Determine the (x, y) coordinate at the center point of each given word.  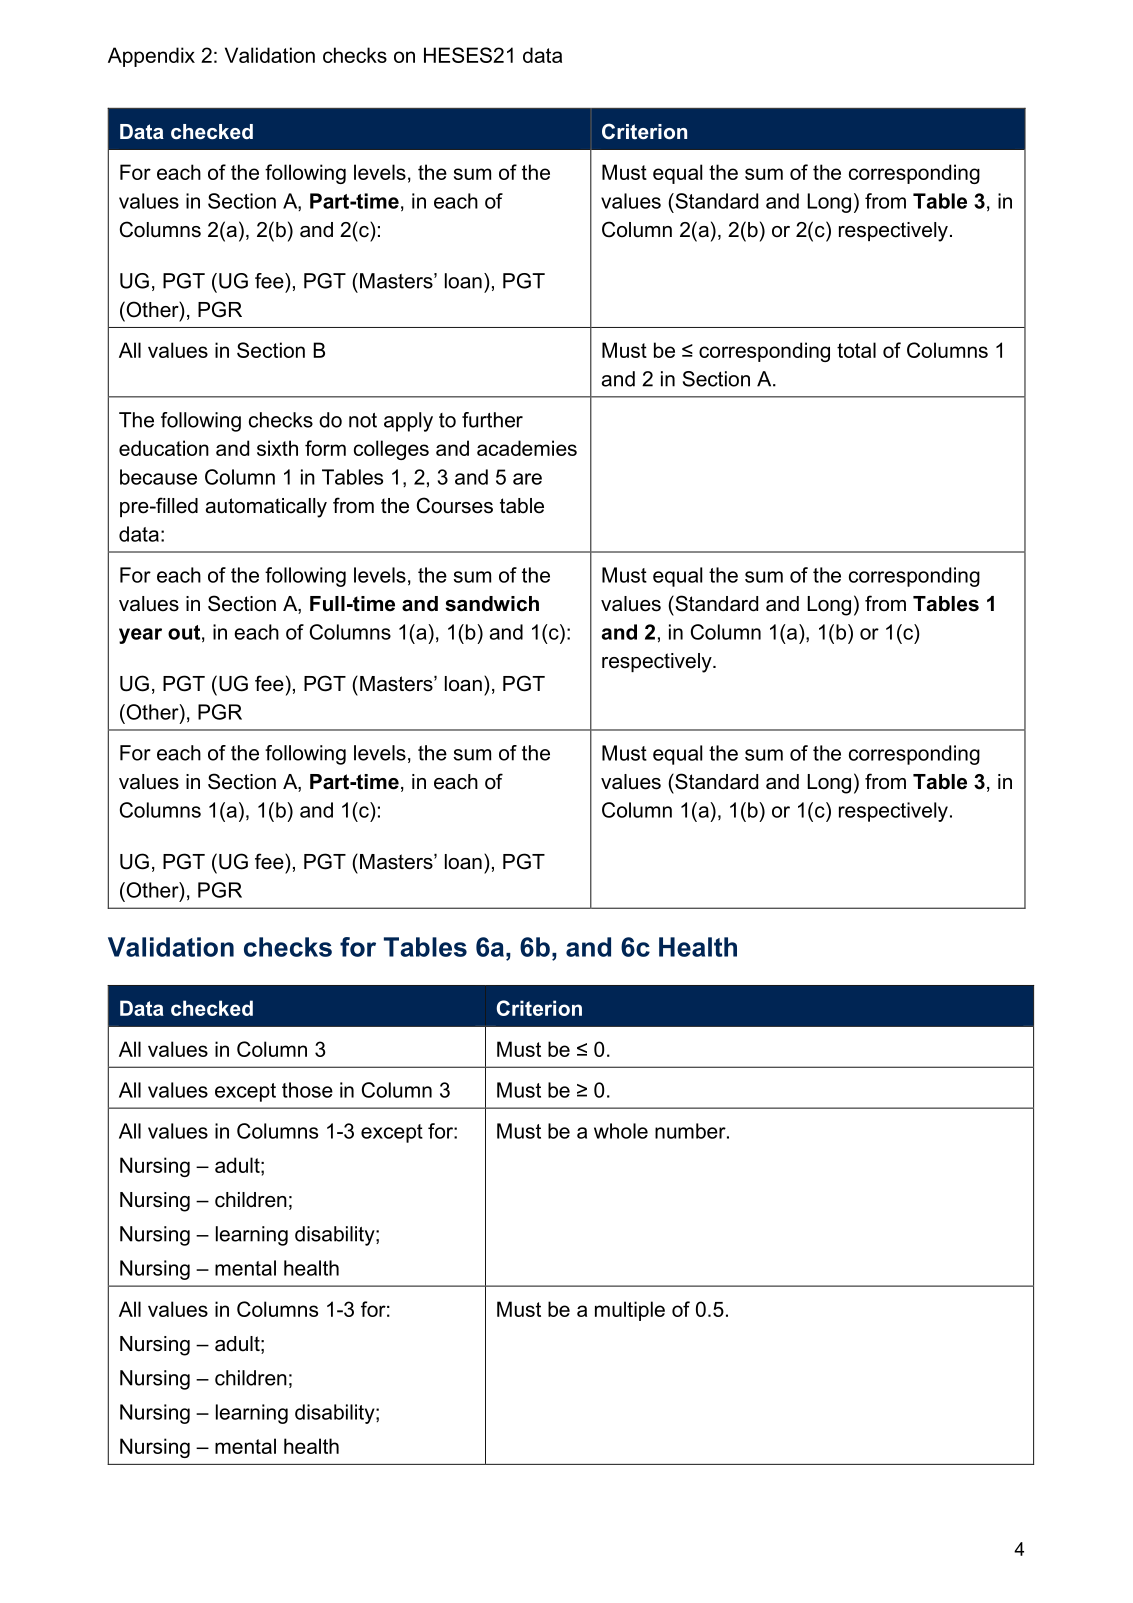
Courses (455, 505)
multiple (630, 1311)
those (307, 1090)
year (140, 636)
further (492, 420)
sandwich (492, 604)
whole (621, 1131)
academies (527, 448)
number (691, 1131)
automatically (266, 508)
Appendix (151, 57)
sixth (277, 448)
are (527, 479)
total (856, 350)
